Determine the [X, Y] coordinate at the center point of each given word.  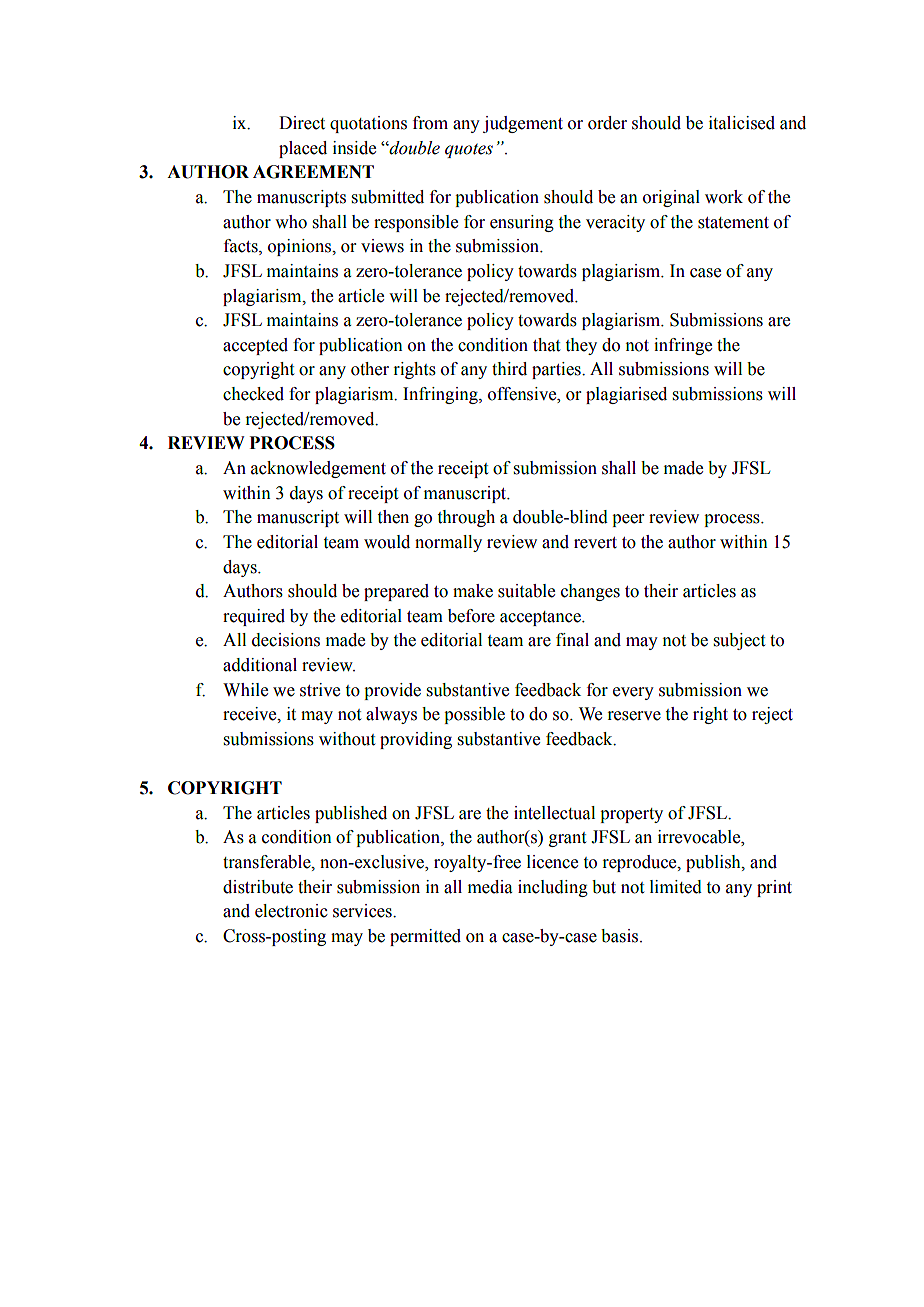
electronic [291, 911]
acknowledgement [318, 469]
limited [676, 887]
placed [303, 149]
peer [628, 520]
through [466, 518]
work [724, 197]
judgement [523, 124]
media [490, 887]
